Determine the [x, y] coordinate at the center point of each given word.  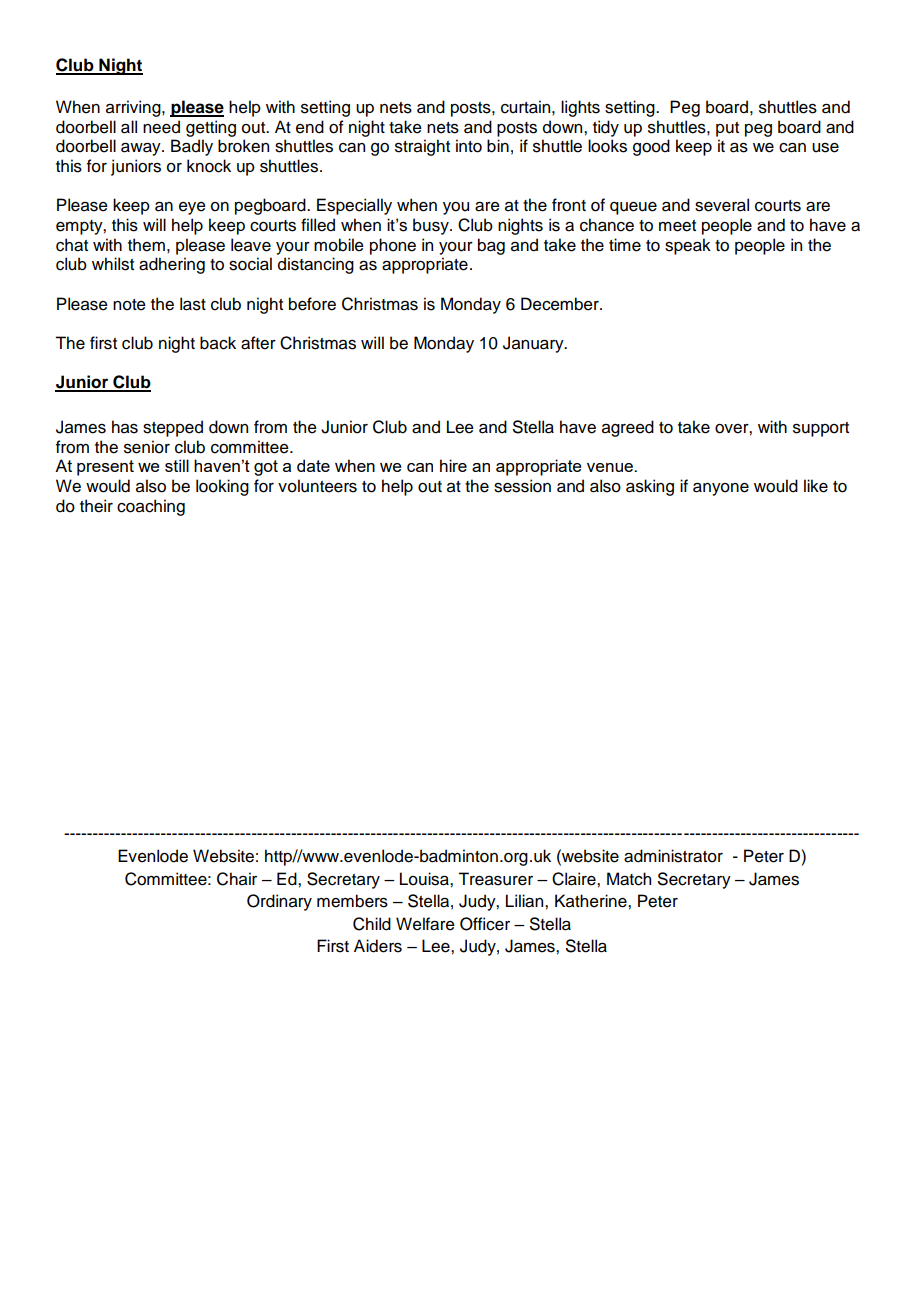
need [161, 127]
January [534, 344]
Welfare [425, 924]
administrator [673, 856]
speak [688, 246]
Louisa [425, 879]
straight [422, 147]
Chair [237, 879]
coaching [151, 507]
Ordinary [279, 902]
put [727, 129]
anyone [721, 489]
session [522, 486]
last [193, 304]
